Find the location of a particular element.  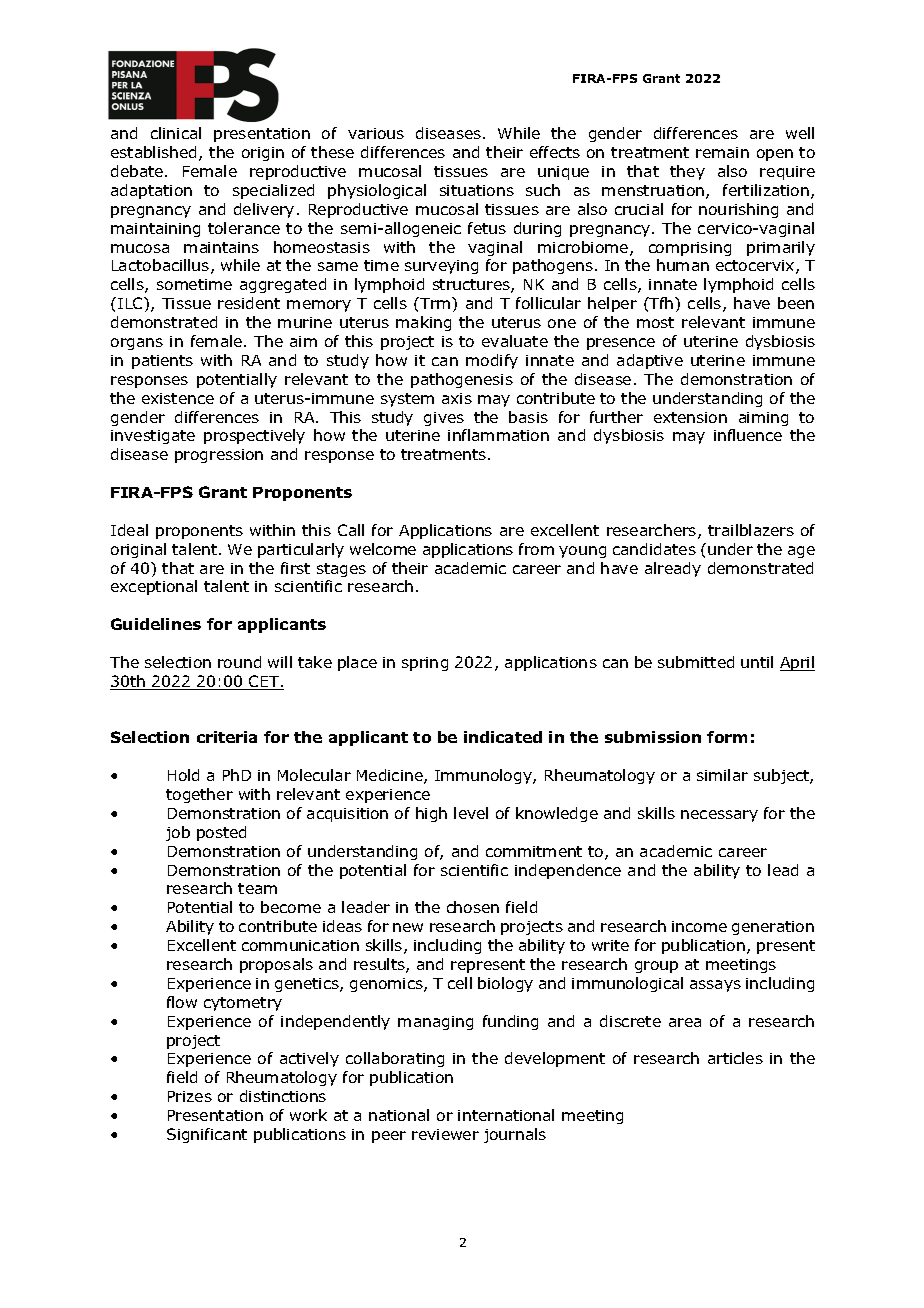

extension is located at coordinates (690, 417).
